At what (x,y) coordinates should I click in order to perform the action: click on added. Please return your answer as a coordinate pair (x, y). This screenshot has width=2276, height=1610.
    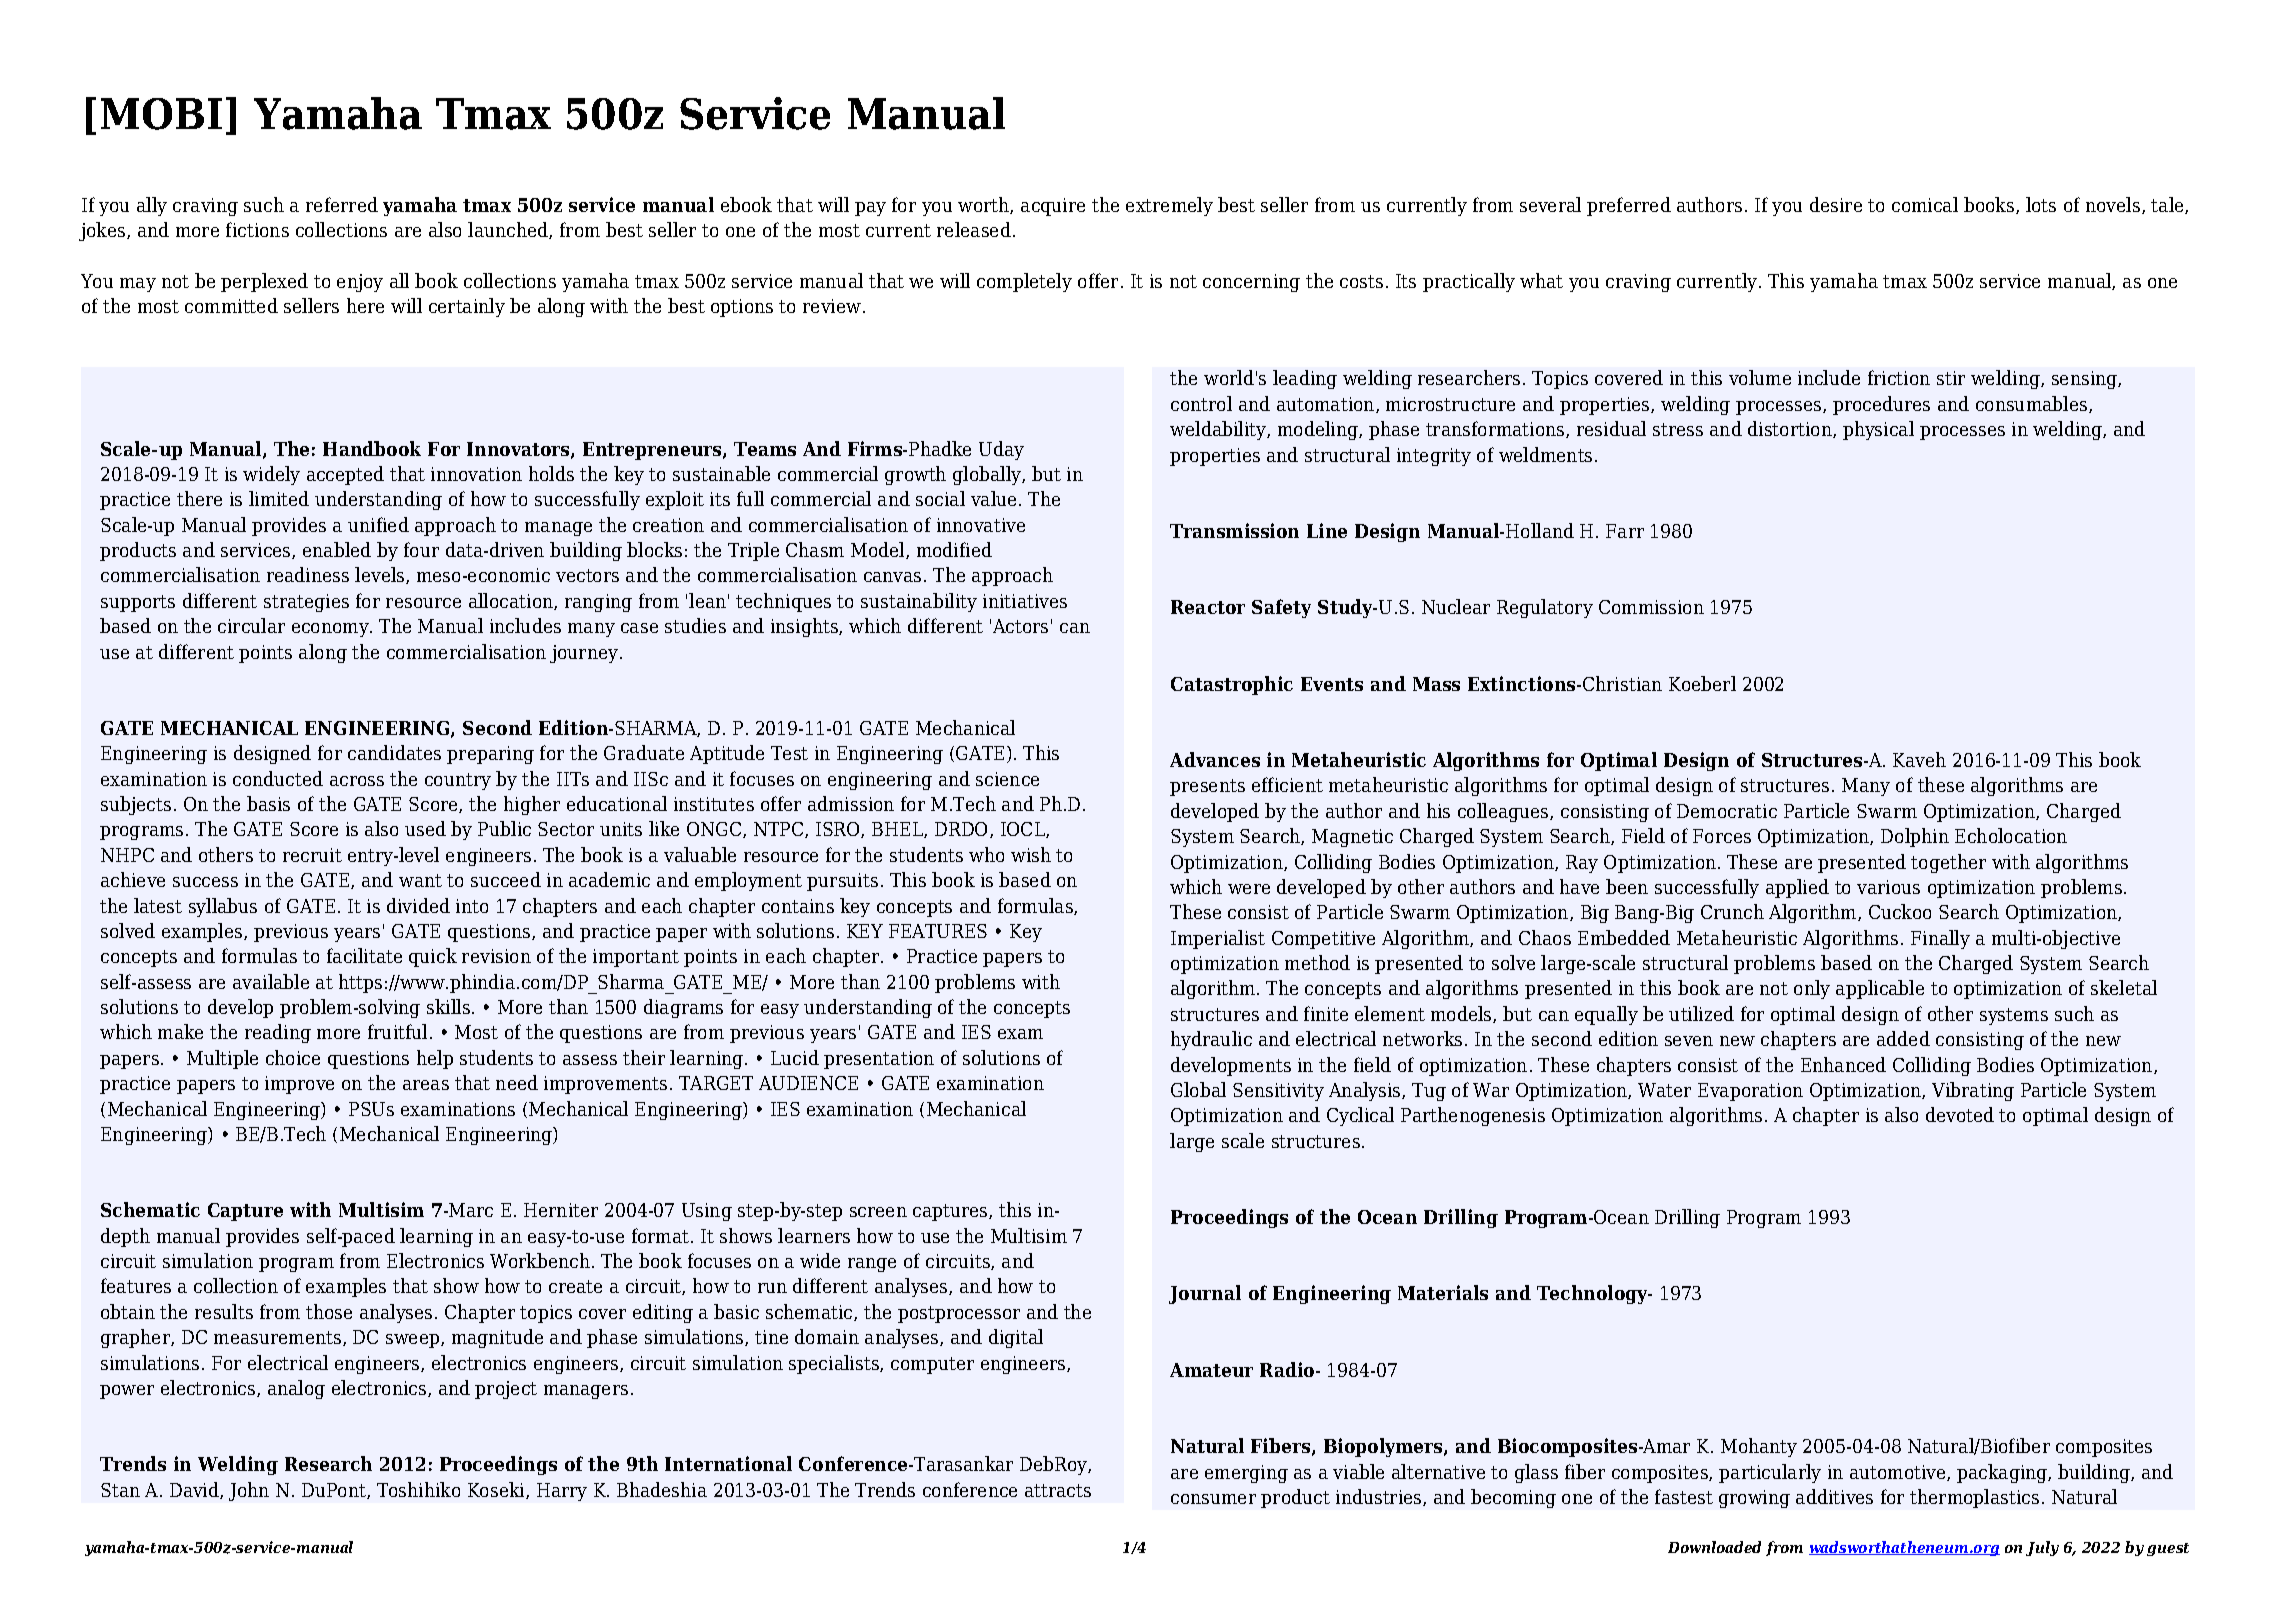
    Looking at the image, I should click on (1903, 1038).
